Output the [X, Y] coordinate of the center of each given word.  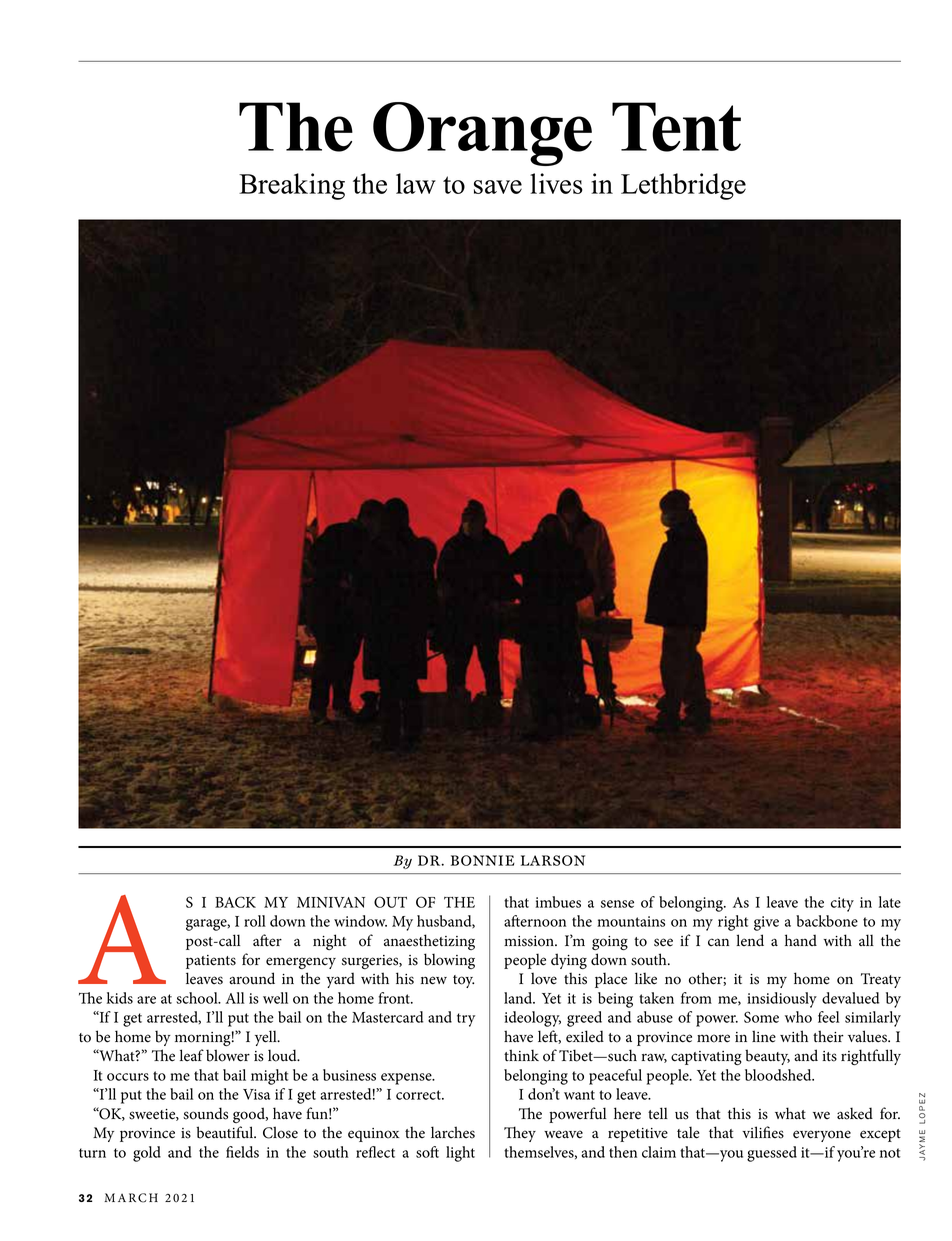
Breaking [292, 186]
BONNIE [483, 860]
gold [147, 1154]
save [498, 187]
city [842, 904]
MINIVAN [331, 902]
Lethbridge [683, 186]
